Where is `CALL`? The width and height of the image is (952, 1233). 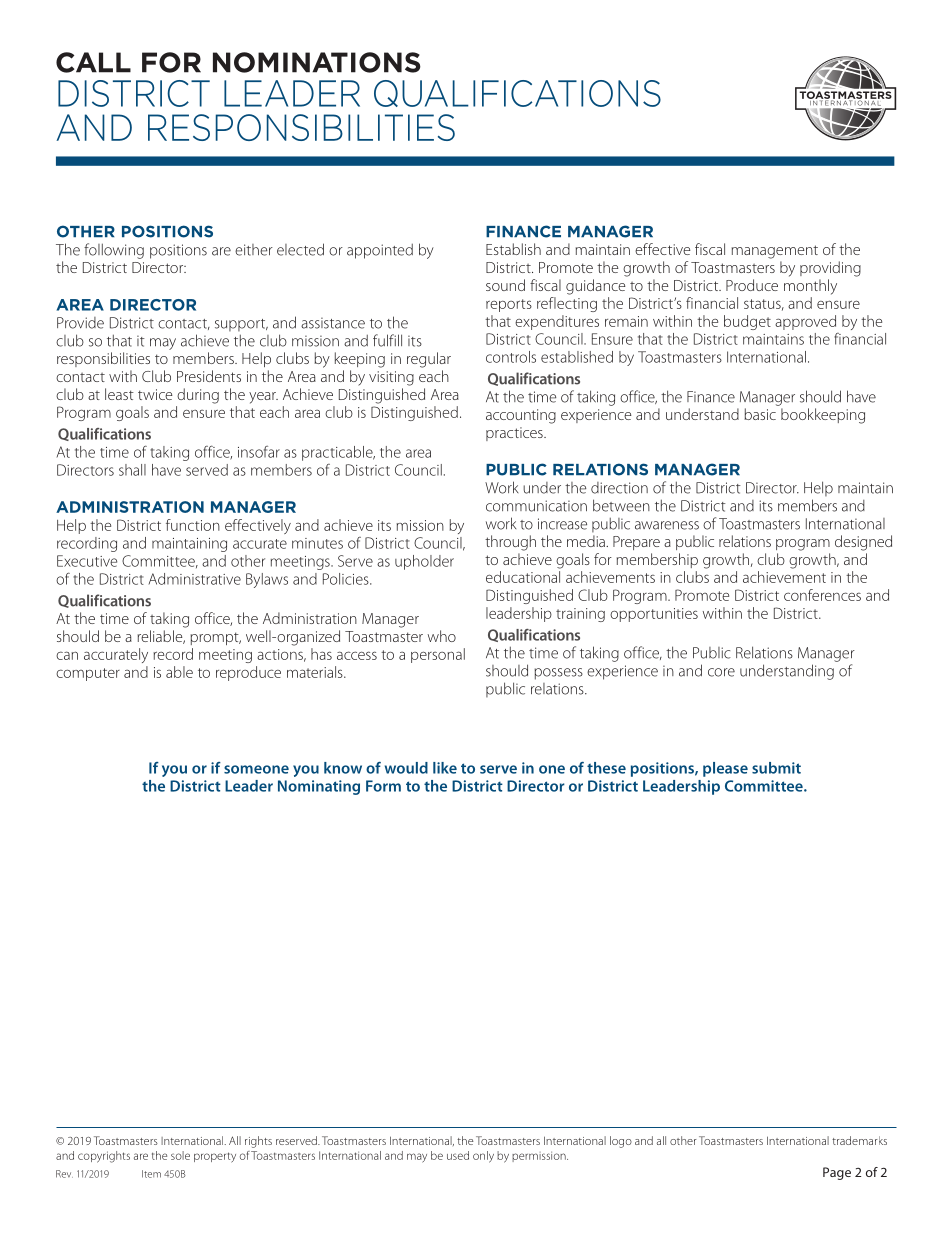 CALL is located at coordinates (93, 62).
